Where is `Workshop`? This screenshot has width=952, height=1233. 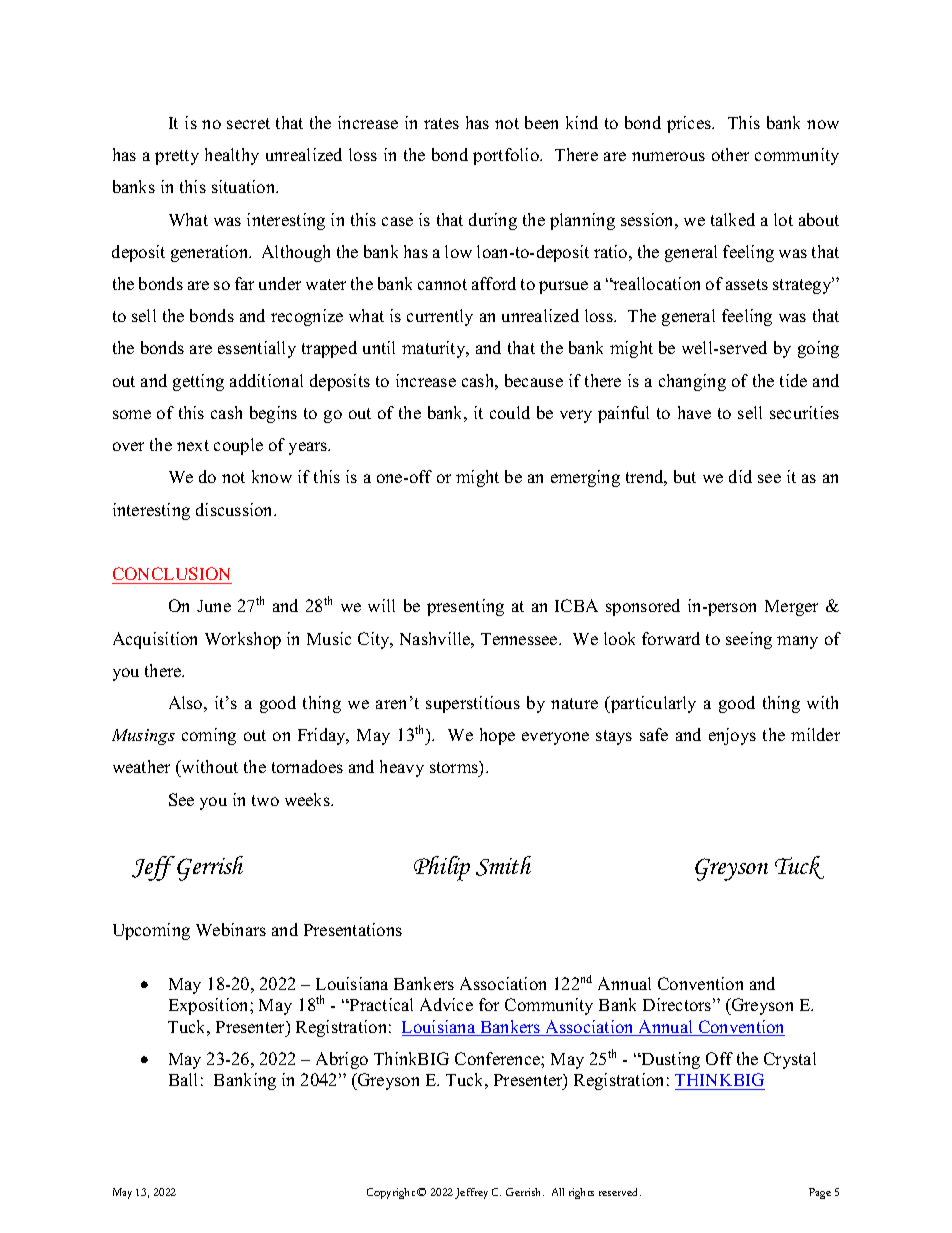 Workshop is located at coordinates (243, 640).
